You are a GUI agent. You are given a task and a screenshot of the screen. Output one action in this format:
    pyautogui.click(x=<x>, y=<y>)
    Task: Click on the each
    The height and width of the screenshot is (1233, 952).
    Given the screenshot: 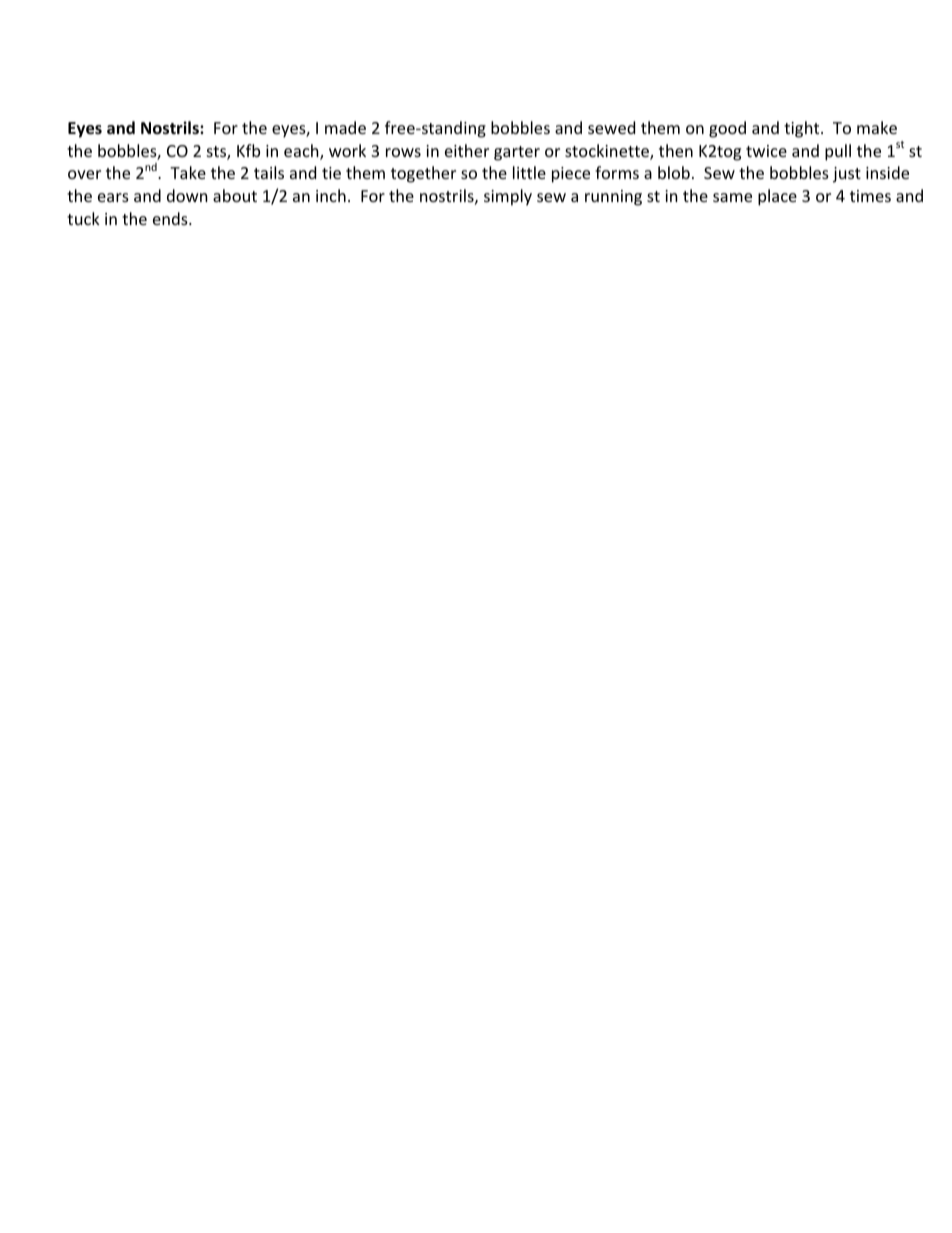 What is the action you would take?
    pyautogui.click(x=302, y=152)
